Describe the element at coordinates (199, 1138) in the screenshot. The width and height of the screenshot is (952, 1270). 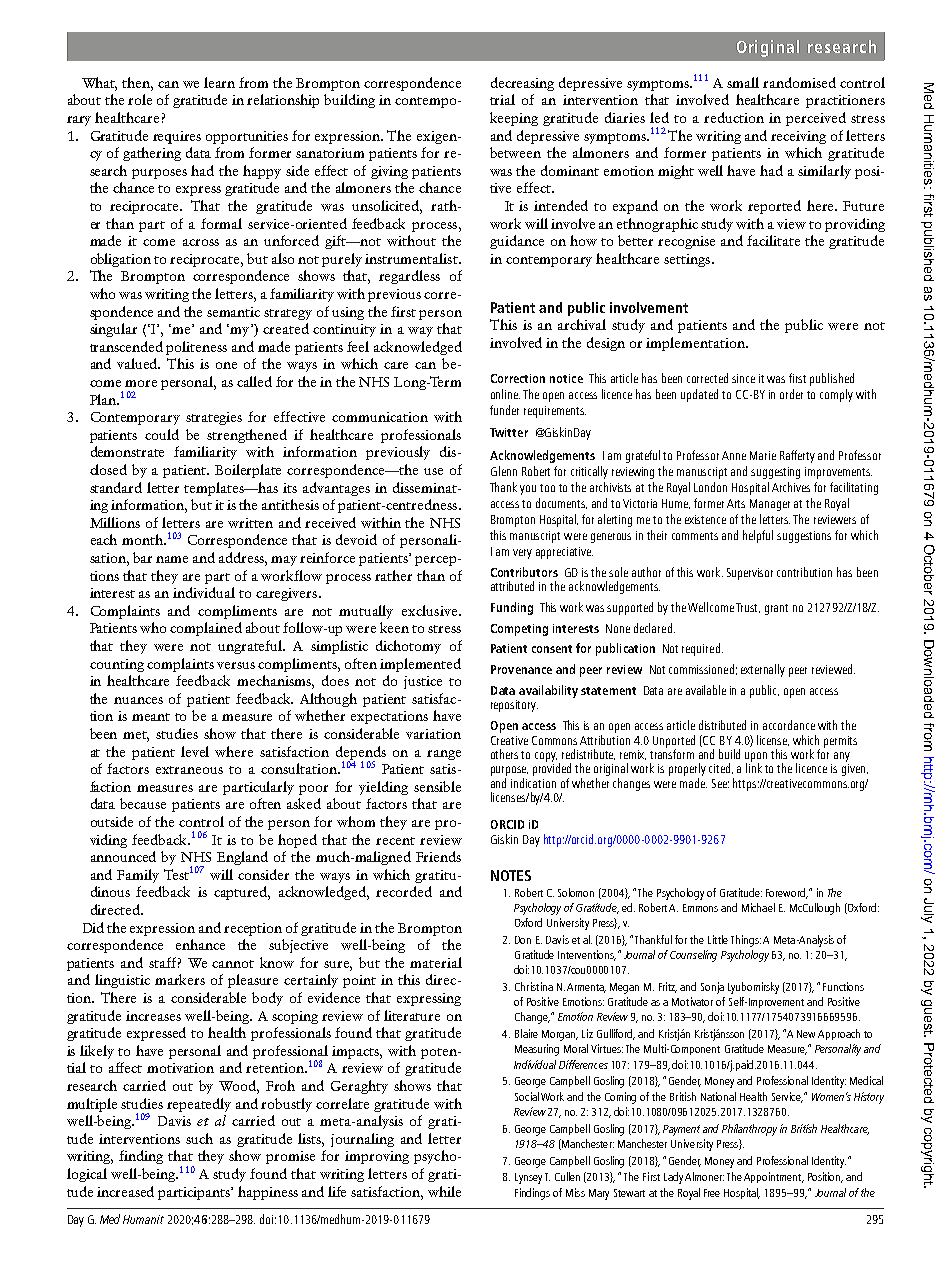
I see `such` at that location.
